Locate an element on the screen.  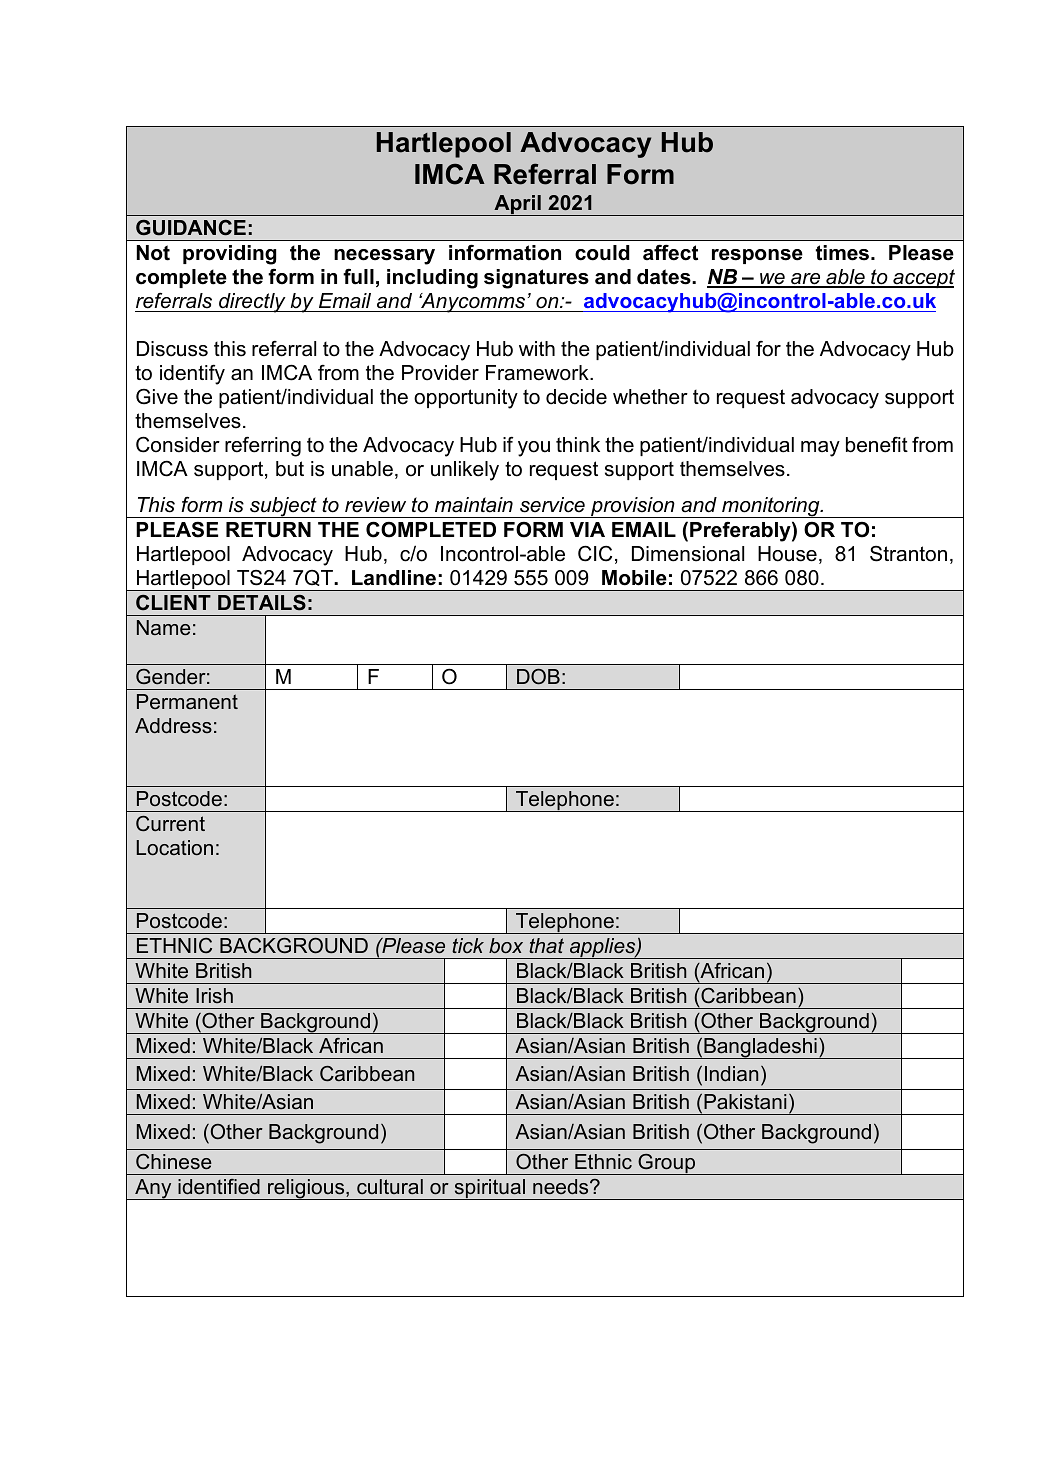
April is located at coordinates (517, 205).
